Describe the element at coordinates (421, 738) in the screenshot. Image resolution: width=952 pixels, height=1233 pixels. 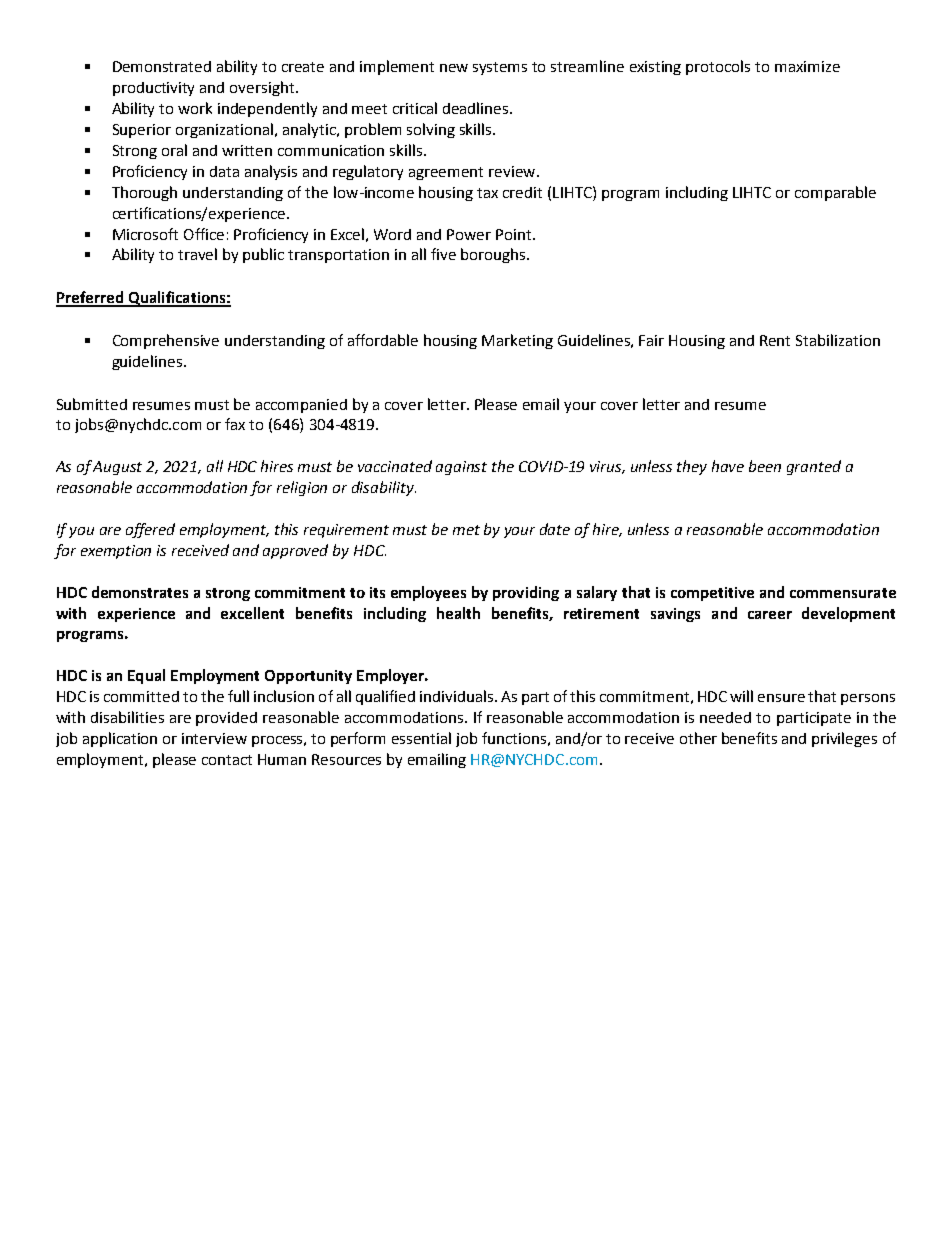
I see `essential` at that location.
